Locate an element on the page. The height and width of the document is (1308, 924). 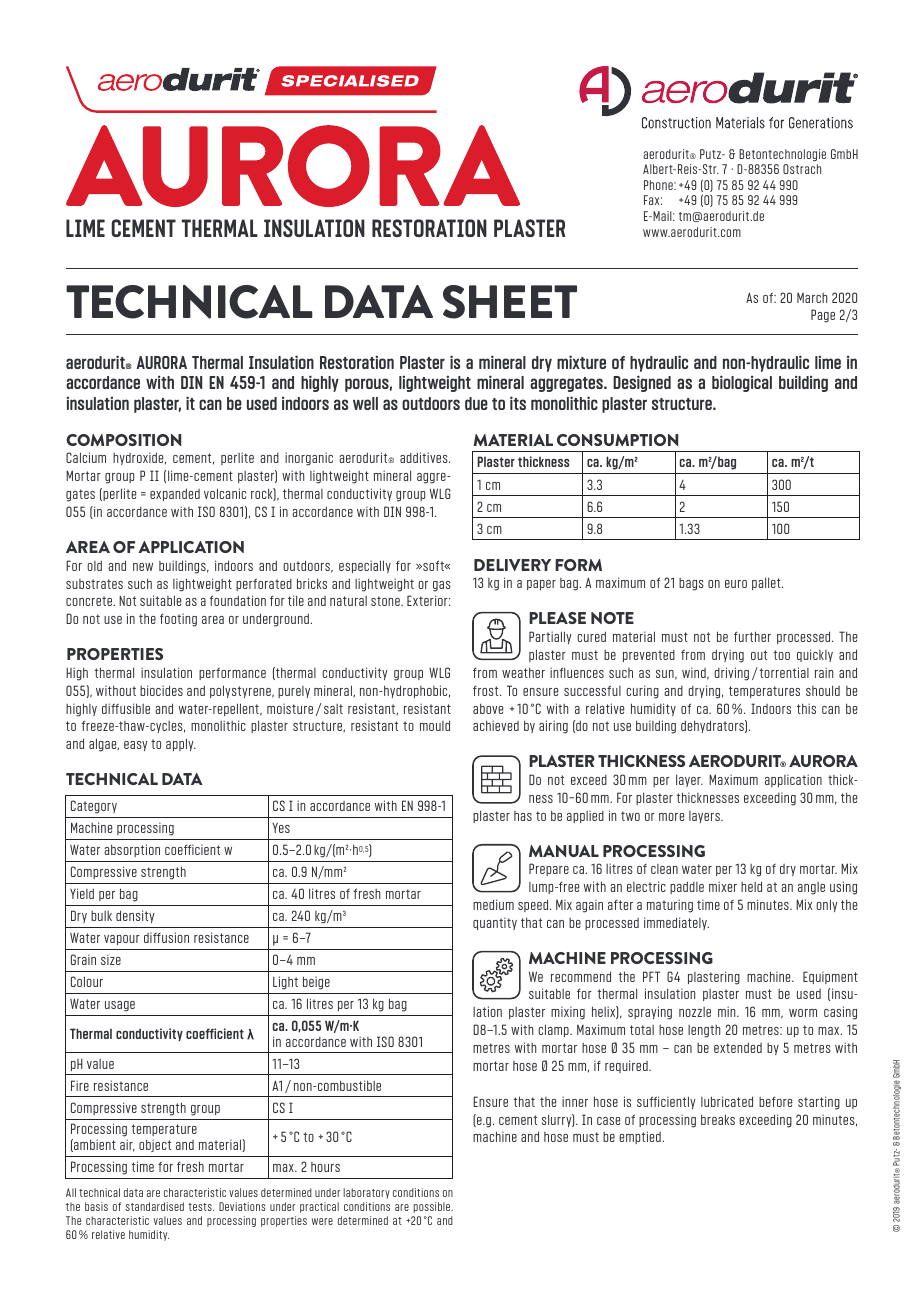
mould is located at coordinates (435, 725).
